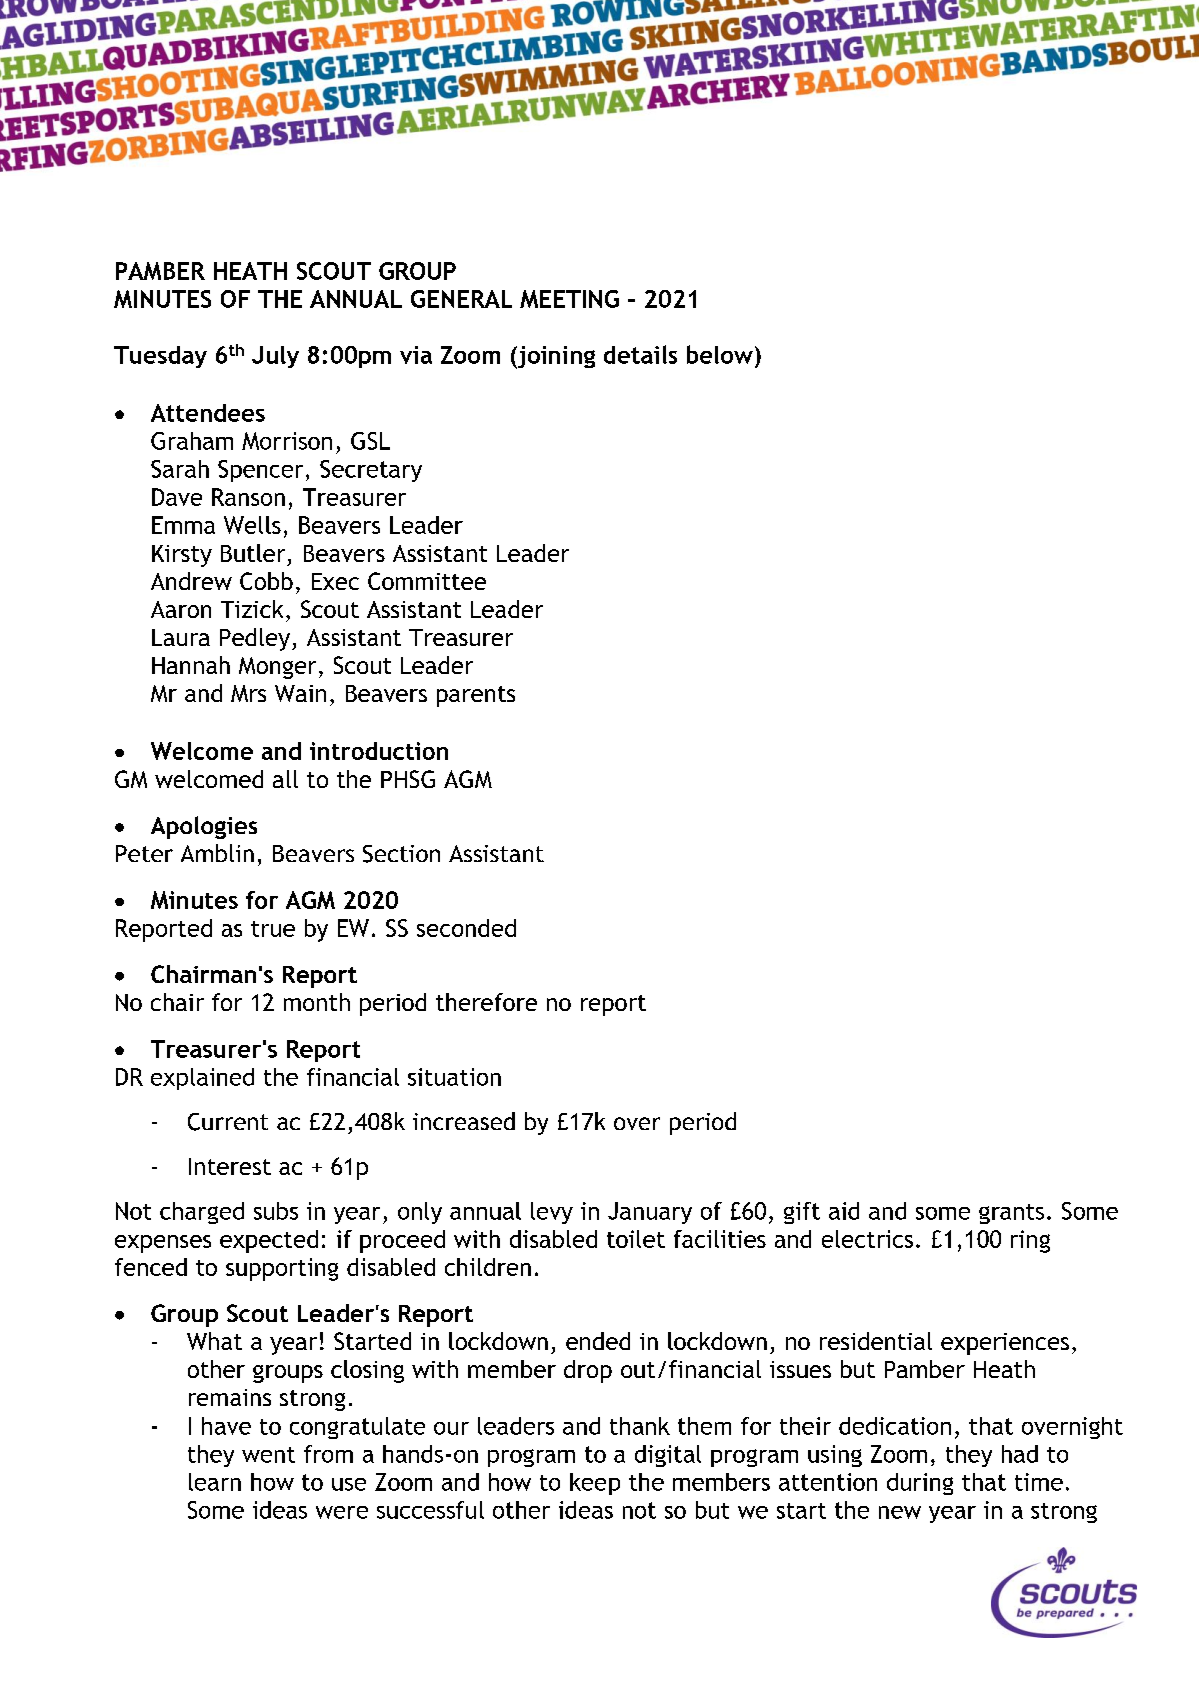  Describe the element at coordinates (720, 354) in the document. I see `below` at that location.
